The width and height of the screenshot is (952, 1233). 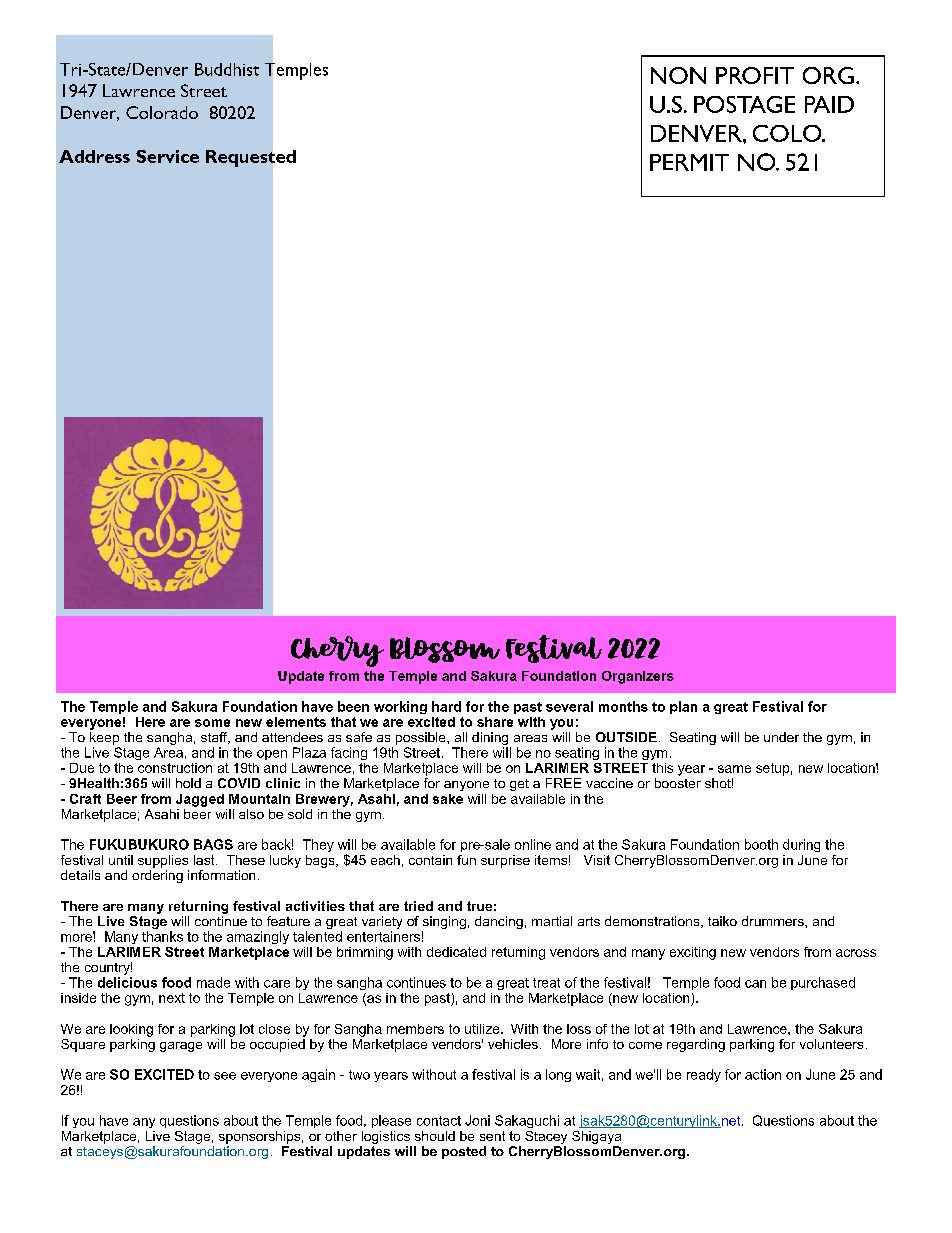 I want to click on Joni, so click(x=477, y=1120).
